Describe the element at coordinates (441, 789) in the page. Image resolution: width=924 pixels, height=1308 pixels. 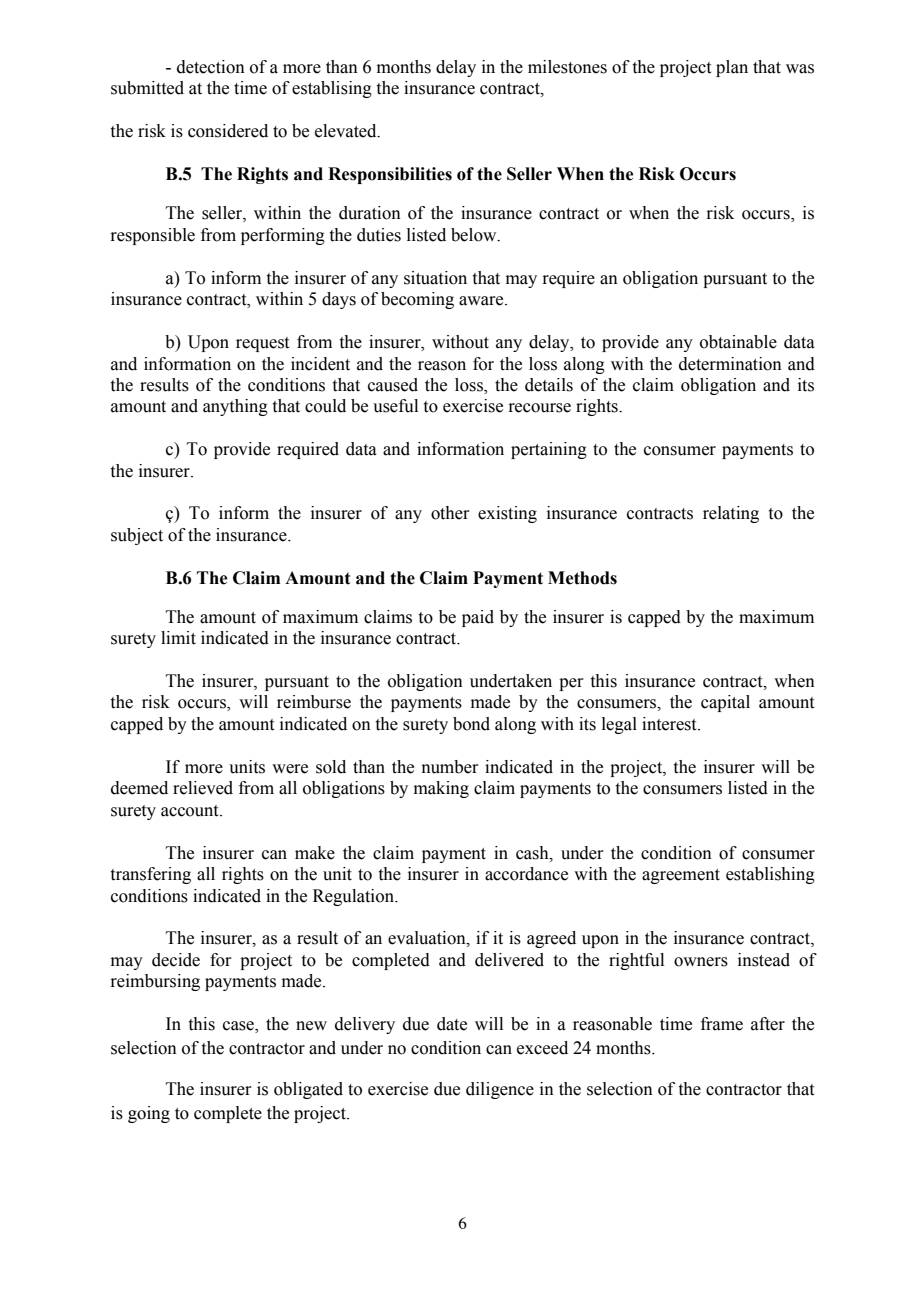
I see `making` at that location.
